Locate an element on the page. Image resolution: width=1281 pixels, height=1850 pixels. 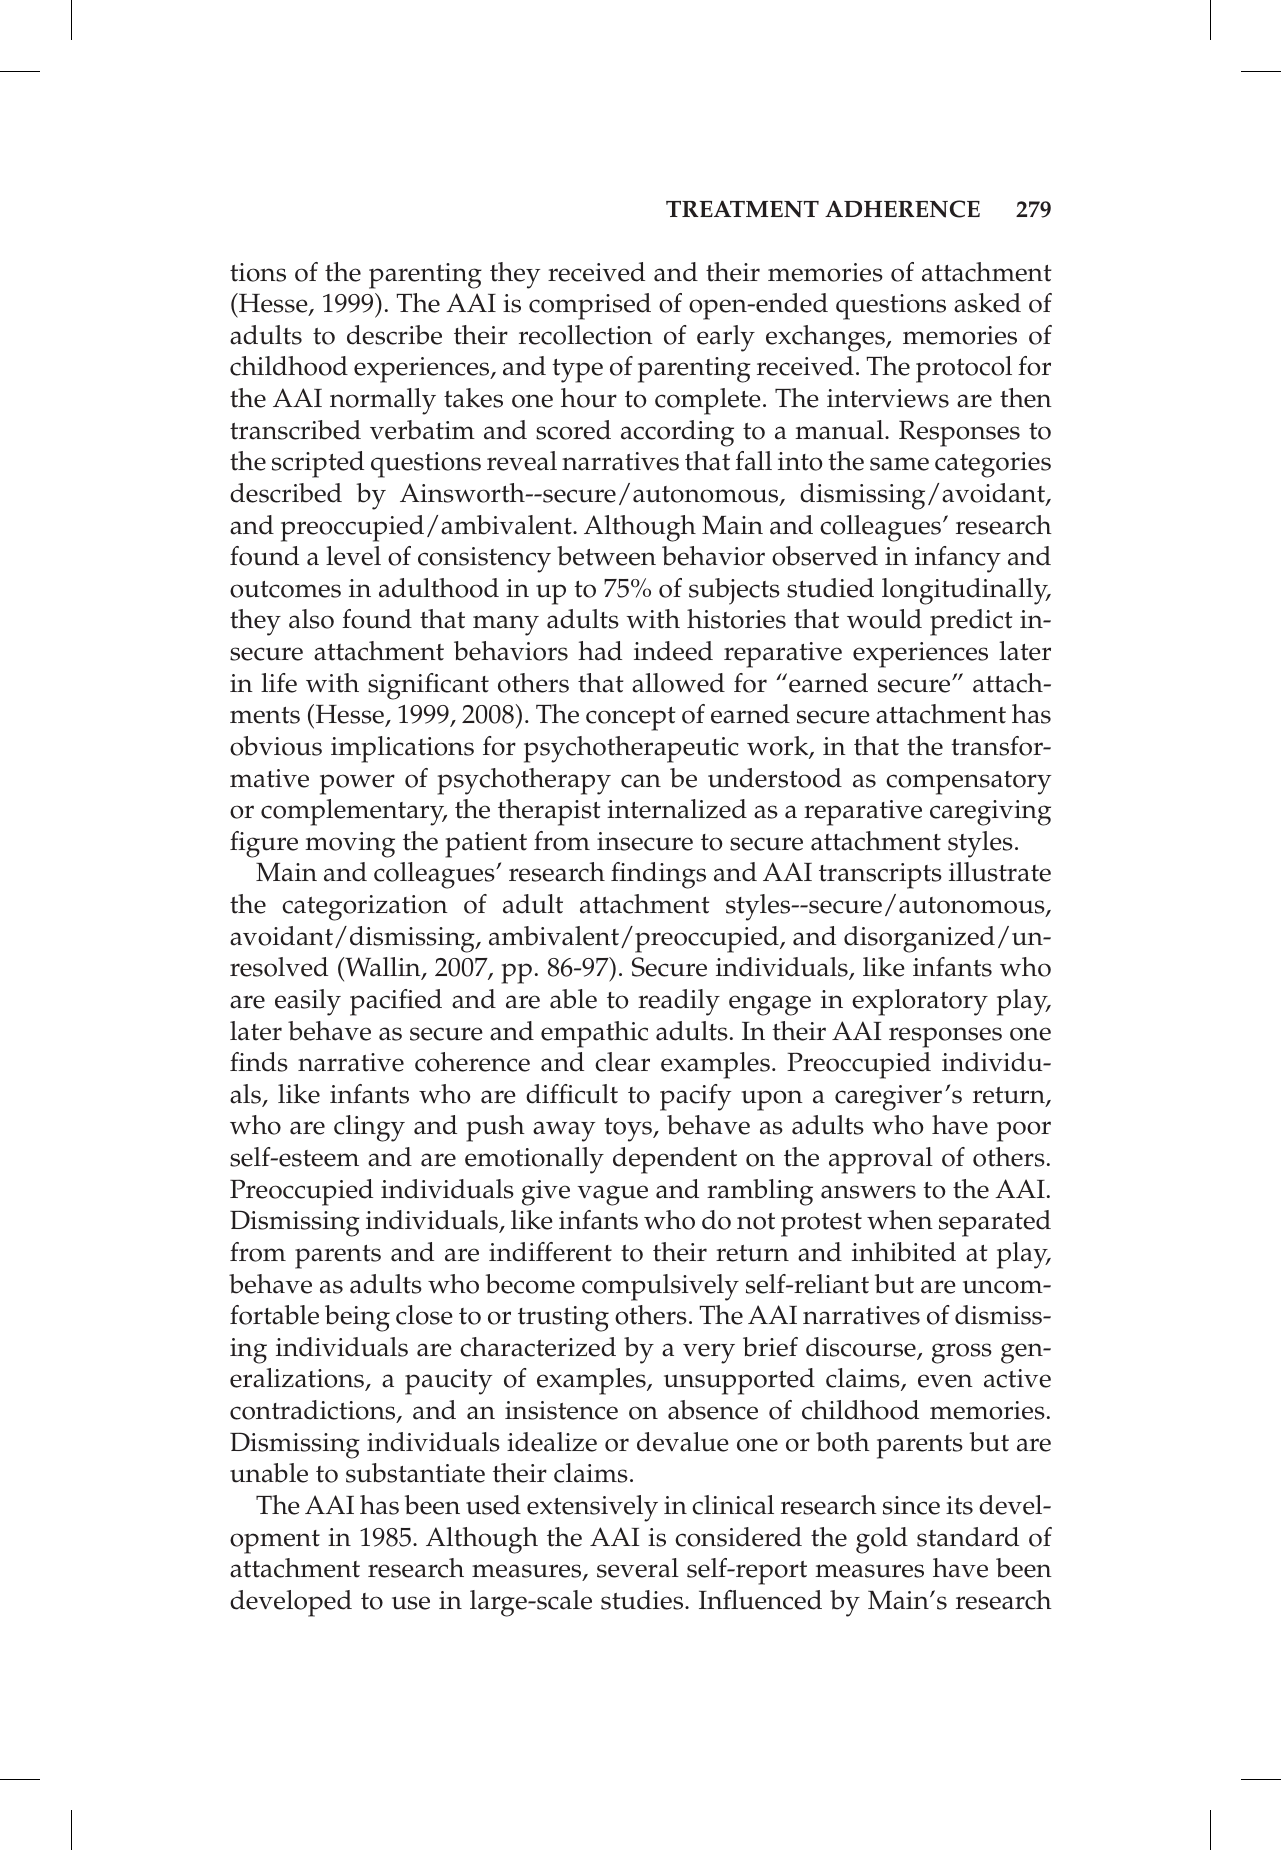
clingy is located at coordinates (369, 1128).
